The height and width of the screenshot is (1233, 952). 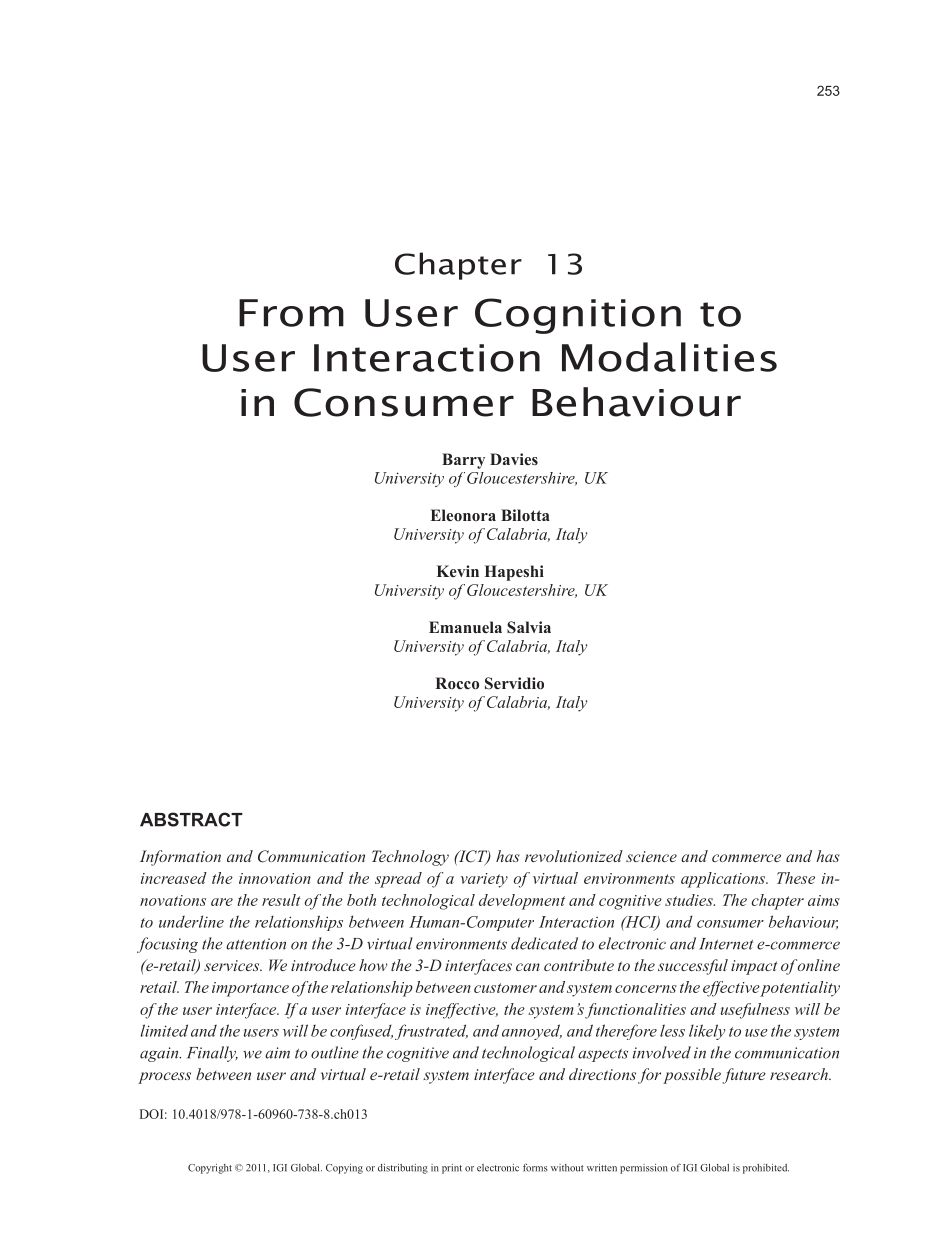 I want to click on Rocco, so click(x=457, y=683).
